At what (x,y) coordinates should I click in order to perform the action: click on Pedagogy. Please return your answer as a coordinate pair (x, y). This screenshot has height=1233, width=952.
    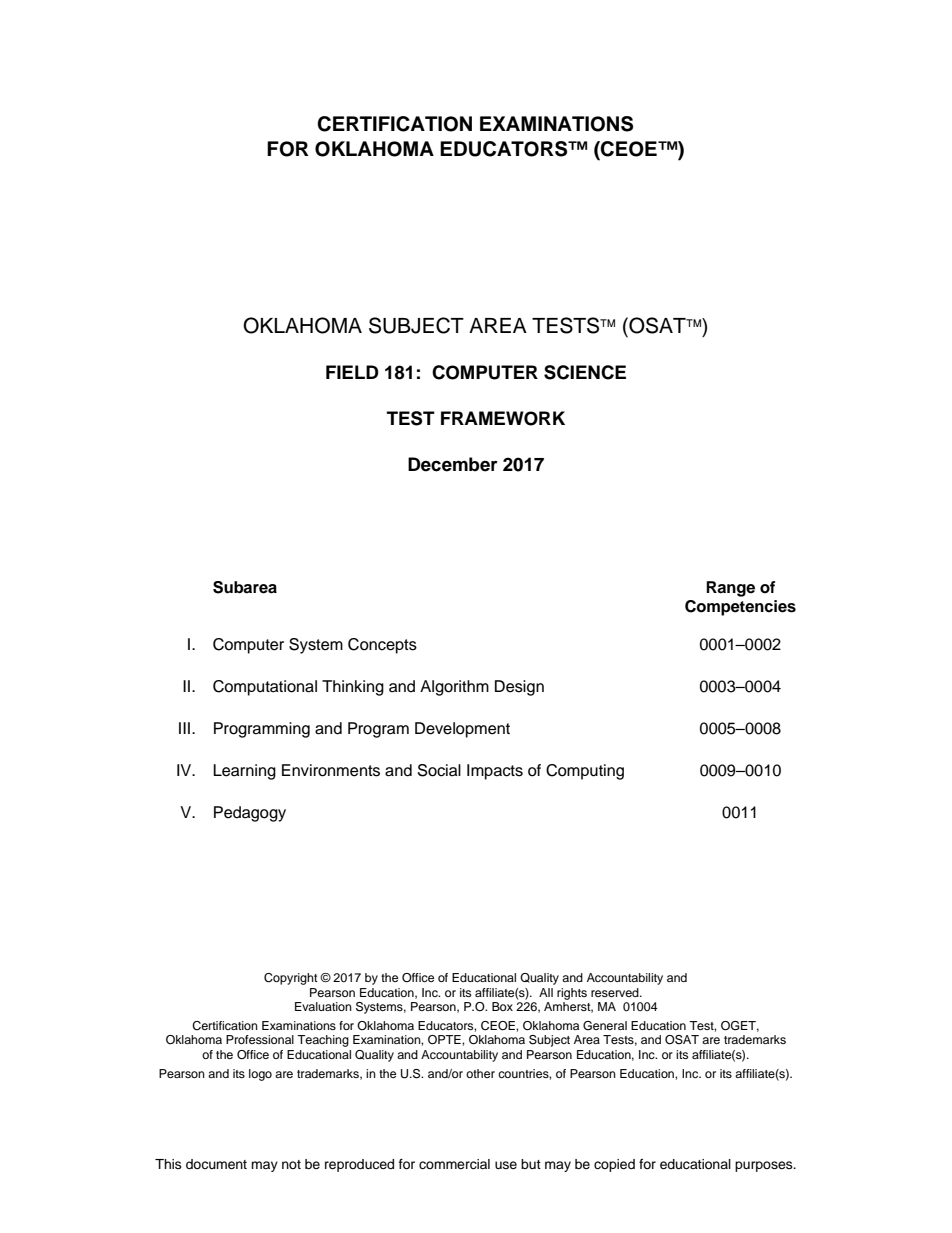
    Looking at the image, I should click on (250, 814).
